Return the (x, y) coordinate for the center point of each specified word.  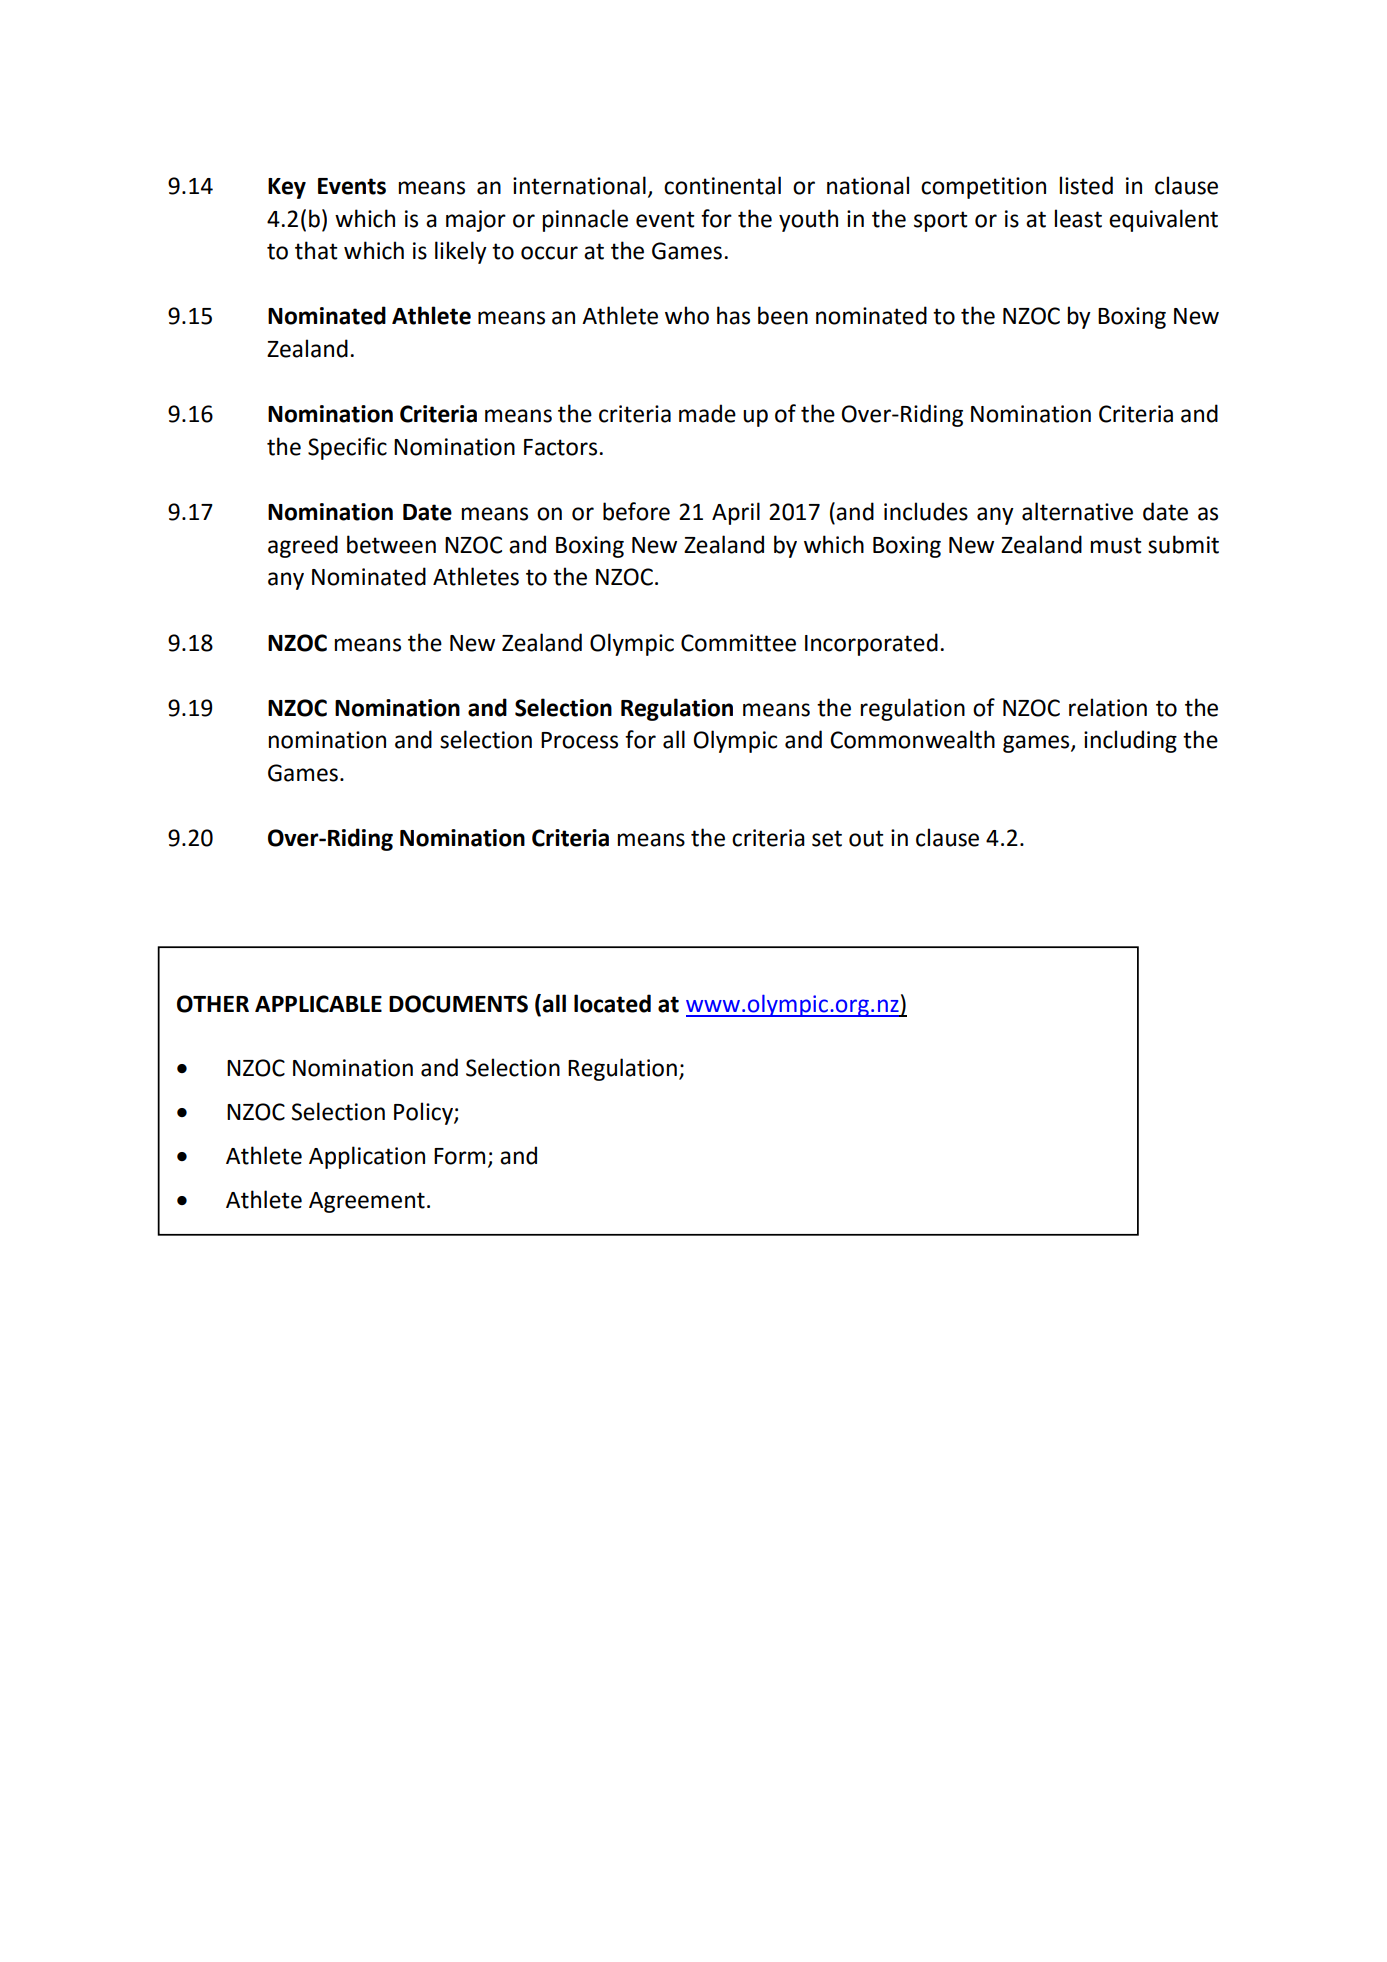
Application (367, 1157)
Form (459, 1156)
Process (579, 740)
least (1078, 218)
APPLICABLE (318, 1004)
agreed (303, 546)
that (316, 250)
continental (722, 185)
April (736, 513)
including (1130, 741)
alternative (1077, 511)
